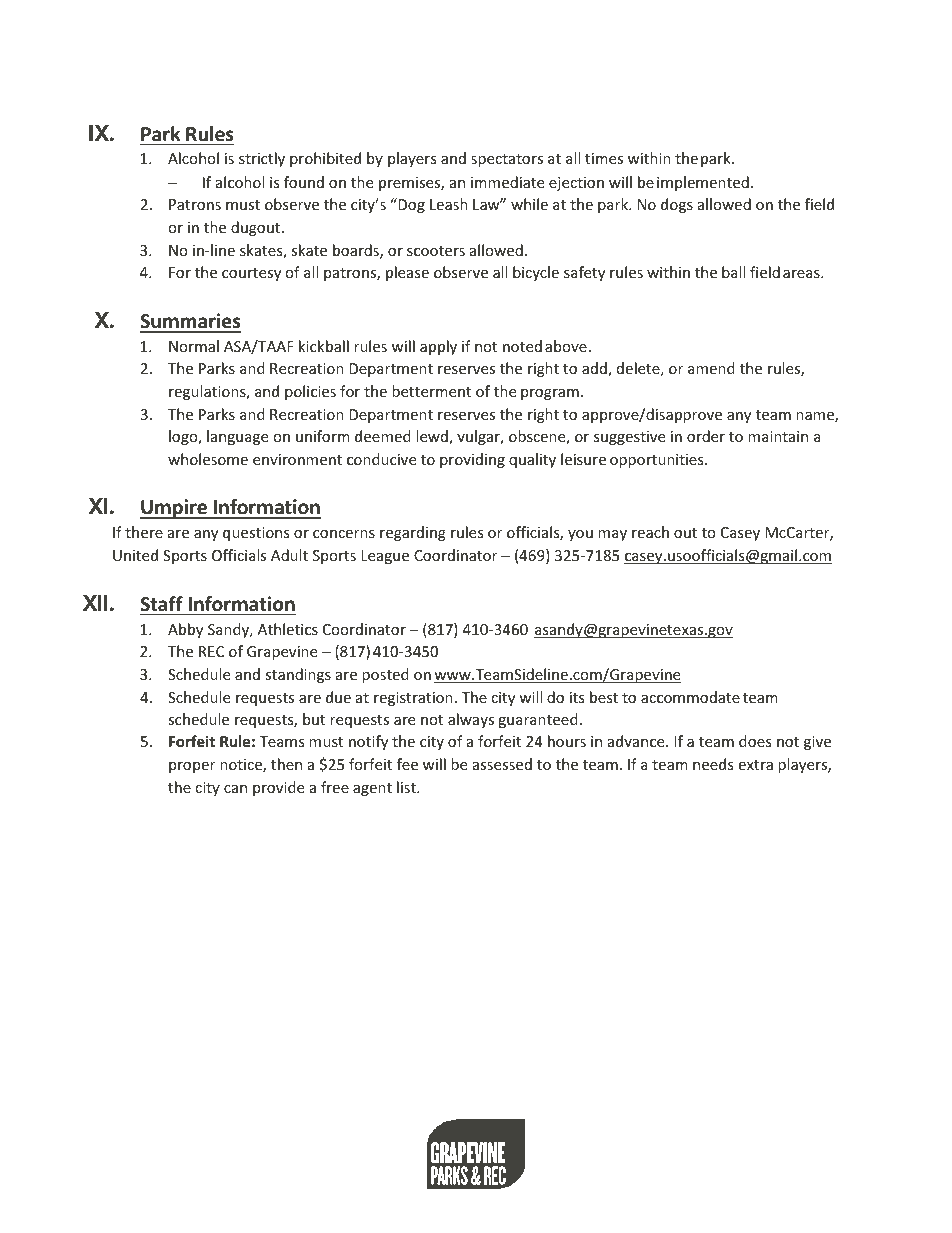  What do you see at coordinates (472, 460) in the screenshot?
I see `providing` at bounding box center [472, 460].
